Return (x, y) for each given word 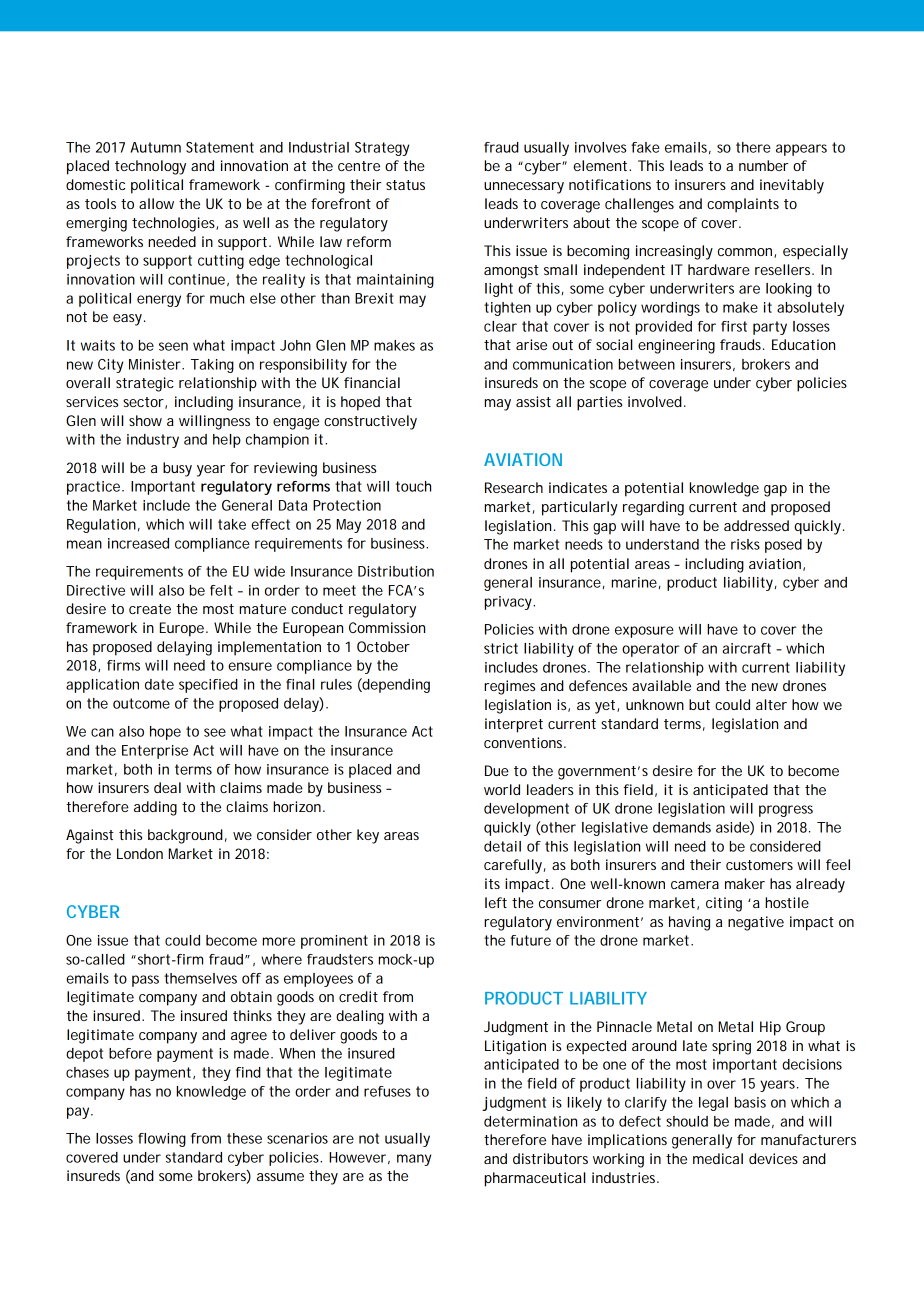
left (496, 902)
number (763, 165)
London (140, 853)
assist (533, 401)
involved (655, 401)
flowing (162, 1140)
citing (724, 904)
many (414, 1160)
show (145, 420)
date (159, 684)
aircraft (746, 648)
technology (150, 167)
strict (501, 648)
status (405, 185)
